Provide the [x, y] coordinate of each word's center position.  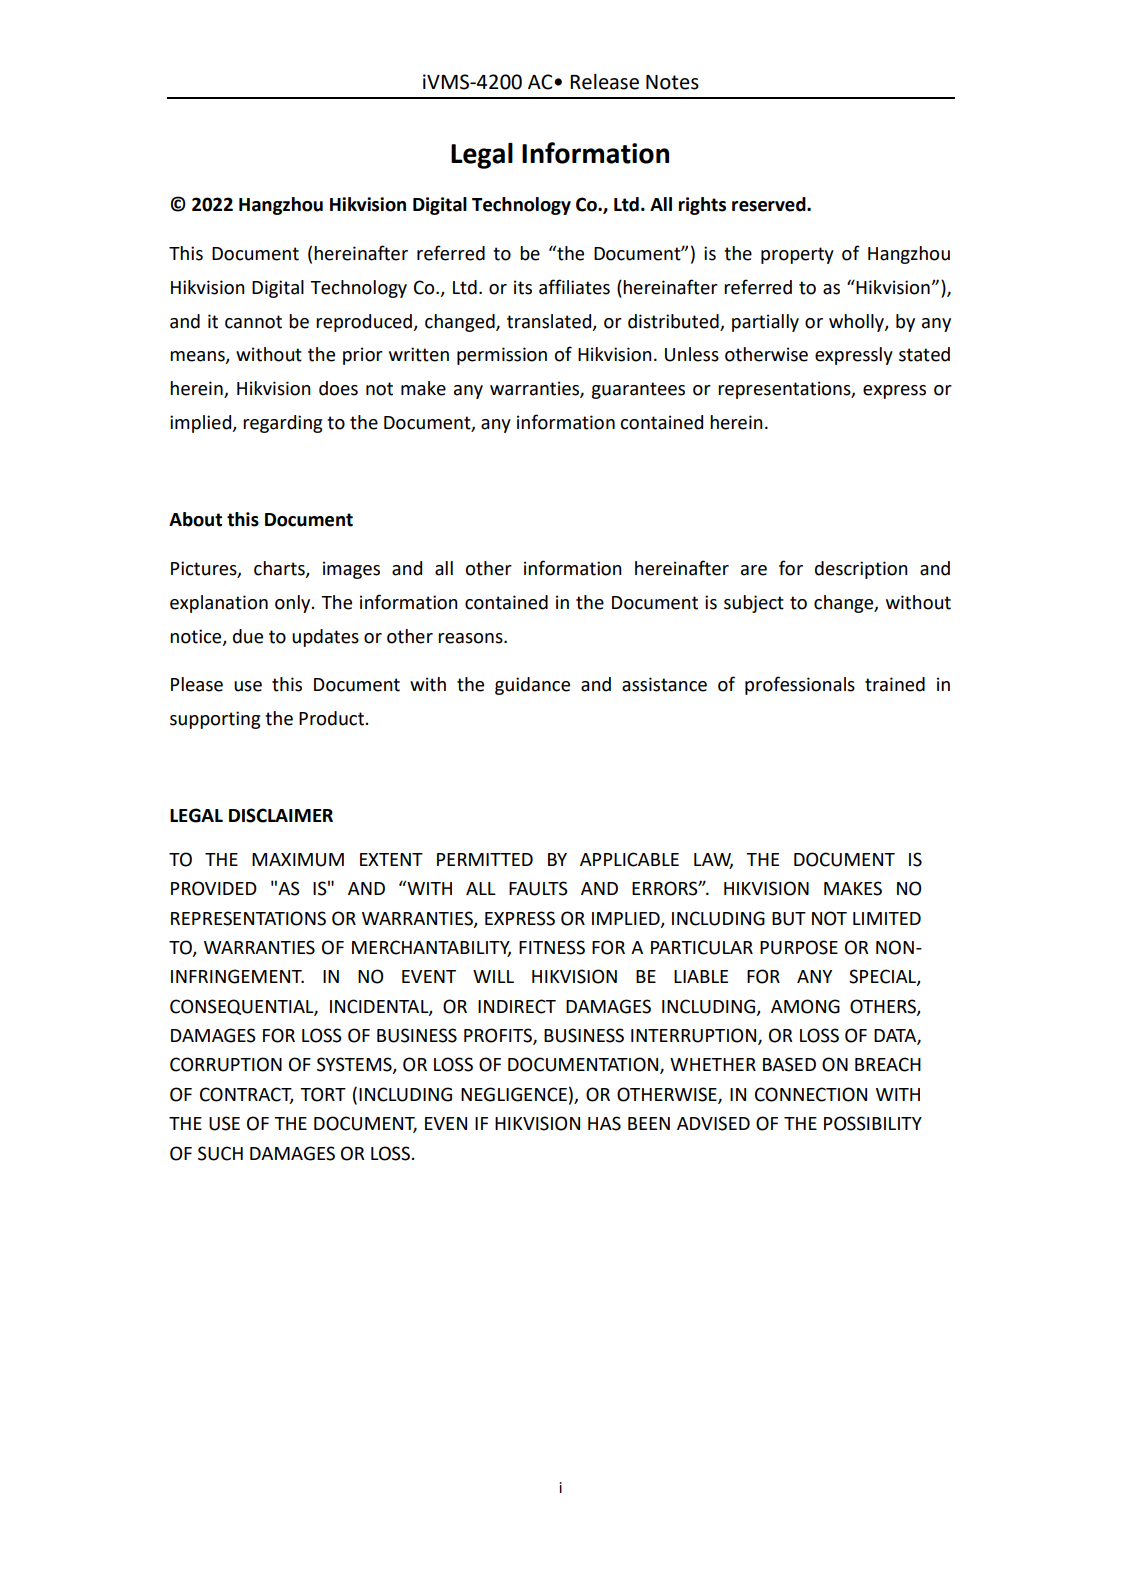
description [861, 570]
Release [604, 82]
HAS [604, 1123]
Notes [672, 82]
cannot [253, 322]
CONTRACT [246, 1095]
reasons [471, 638]
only [294, 604]
